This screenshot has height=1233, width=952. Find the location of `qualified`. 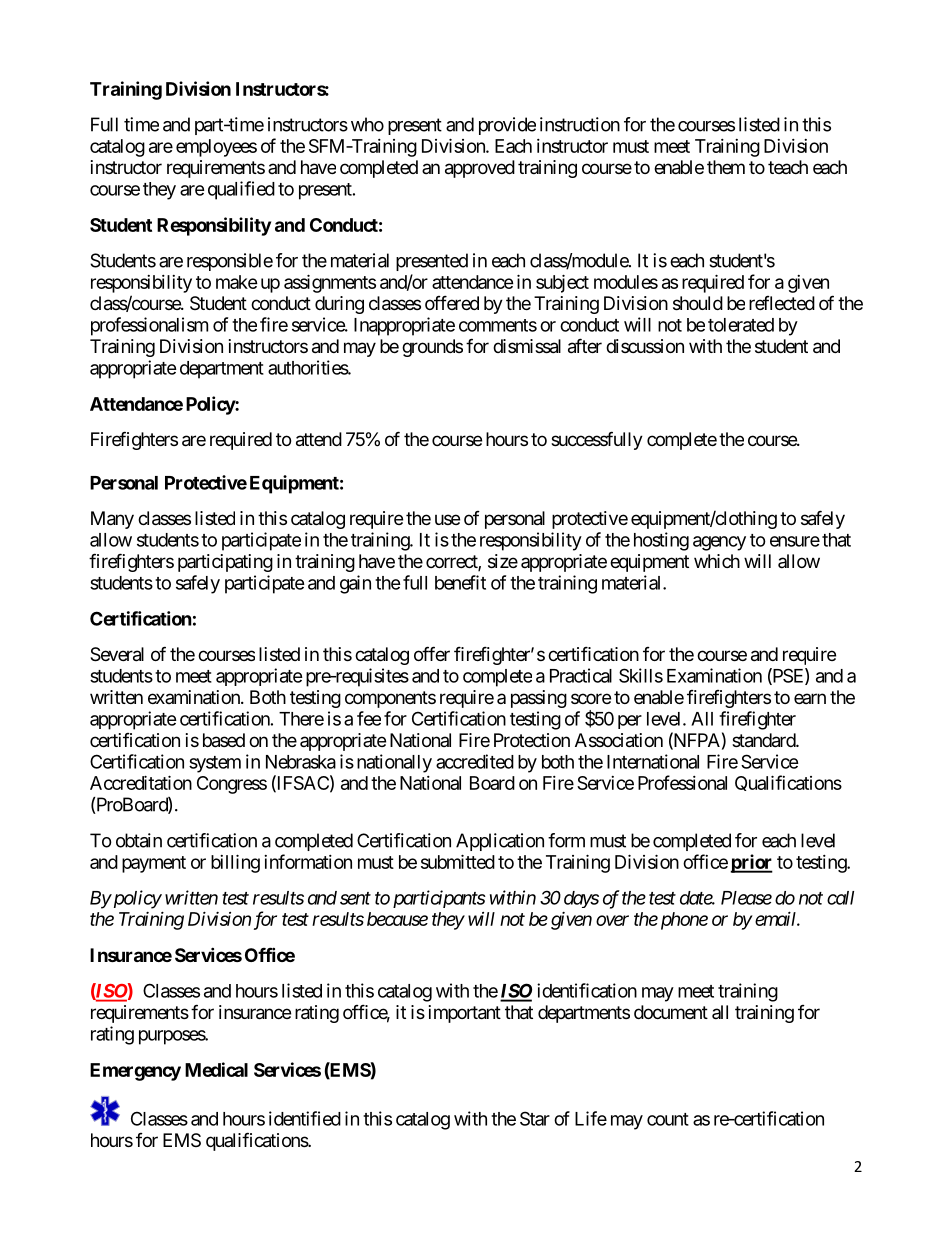

qualified is located at coordinates (241, 190).
